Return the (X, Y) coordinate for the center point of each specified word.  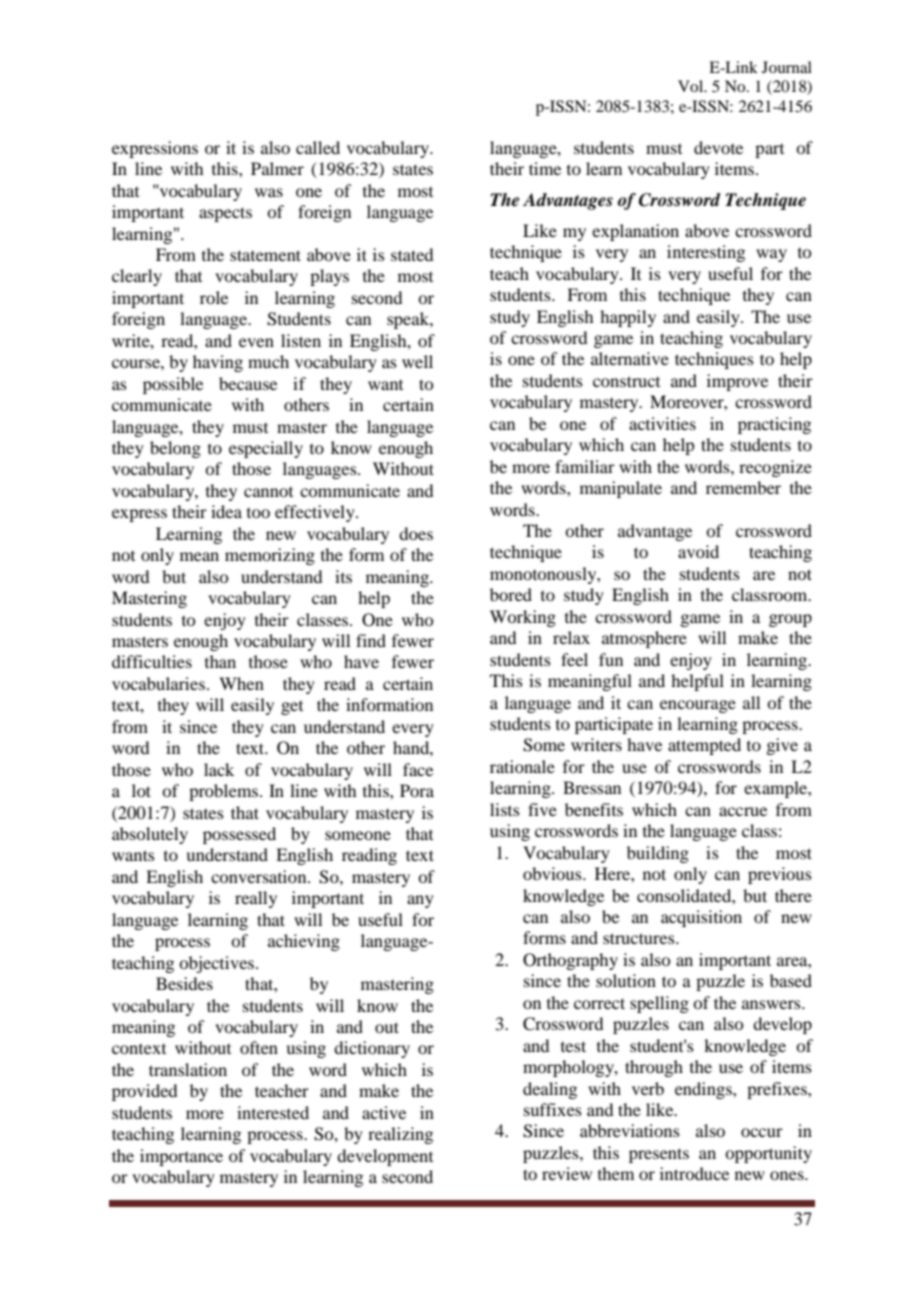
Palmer (277, 168)
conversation (260, 876)
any (420, 901)
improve (737, 382)
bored (511, 594)
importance (181, 1157)
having (218, 363)
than (220, 661)
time (545, 168)
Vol (692, 86)
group (790, 620)
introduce (694, 1173)
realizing (400, 1135)
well (417, 361)
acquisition (701, 918)
